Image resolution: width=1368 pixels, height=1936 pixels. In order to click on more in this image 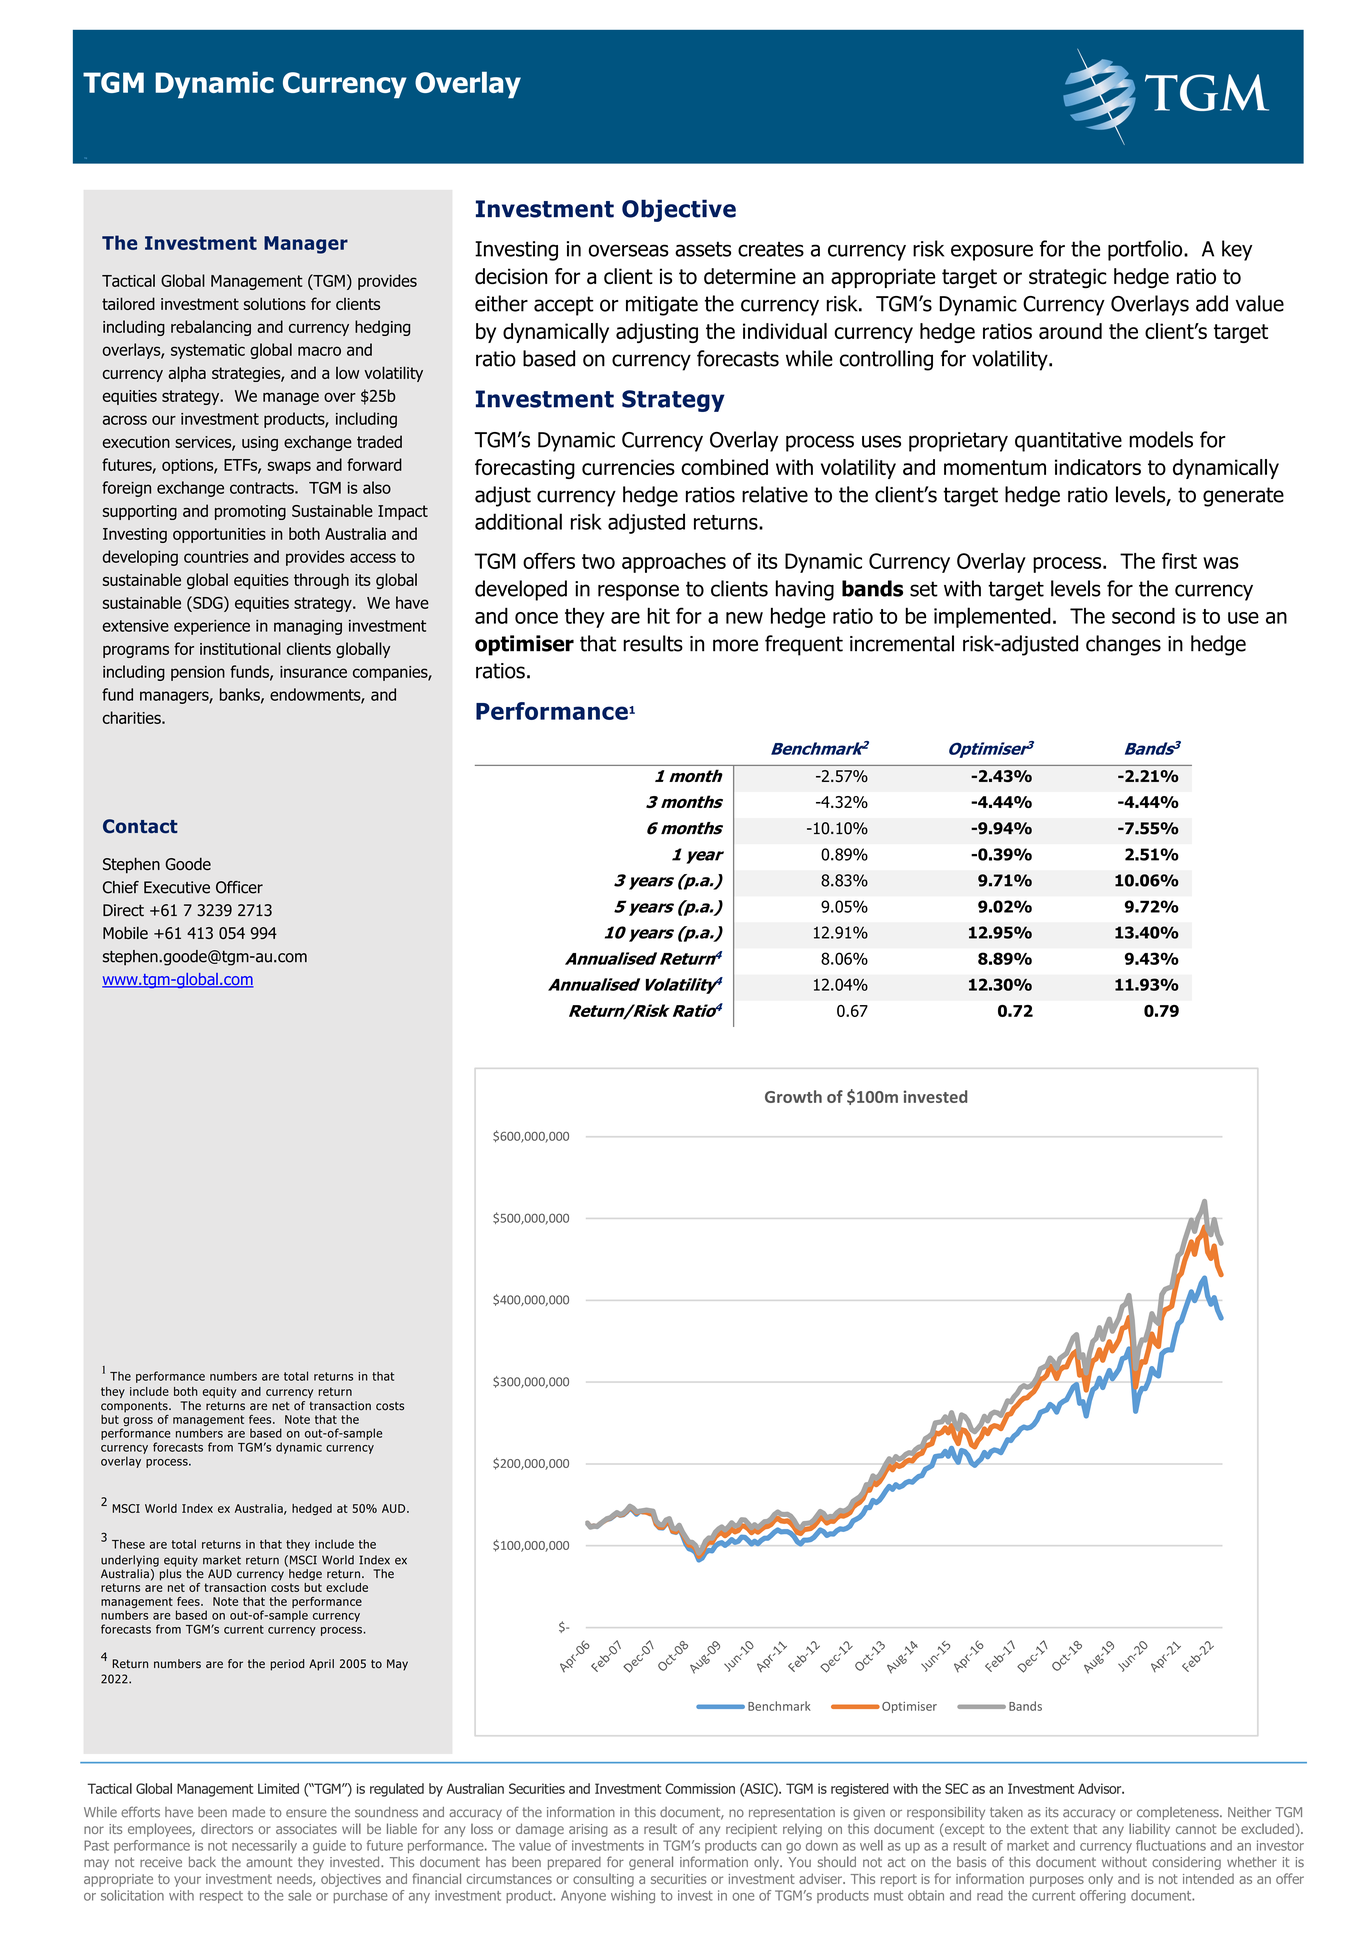, I will do `click(735, 645)`.
